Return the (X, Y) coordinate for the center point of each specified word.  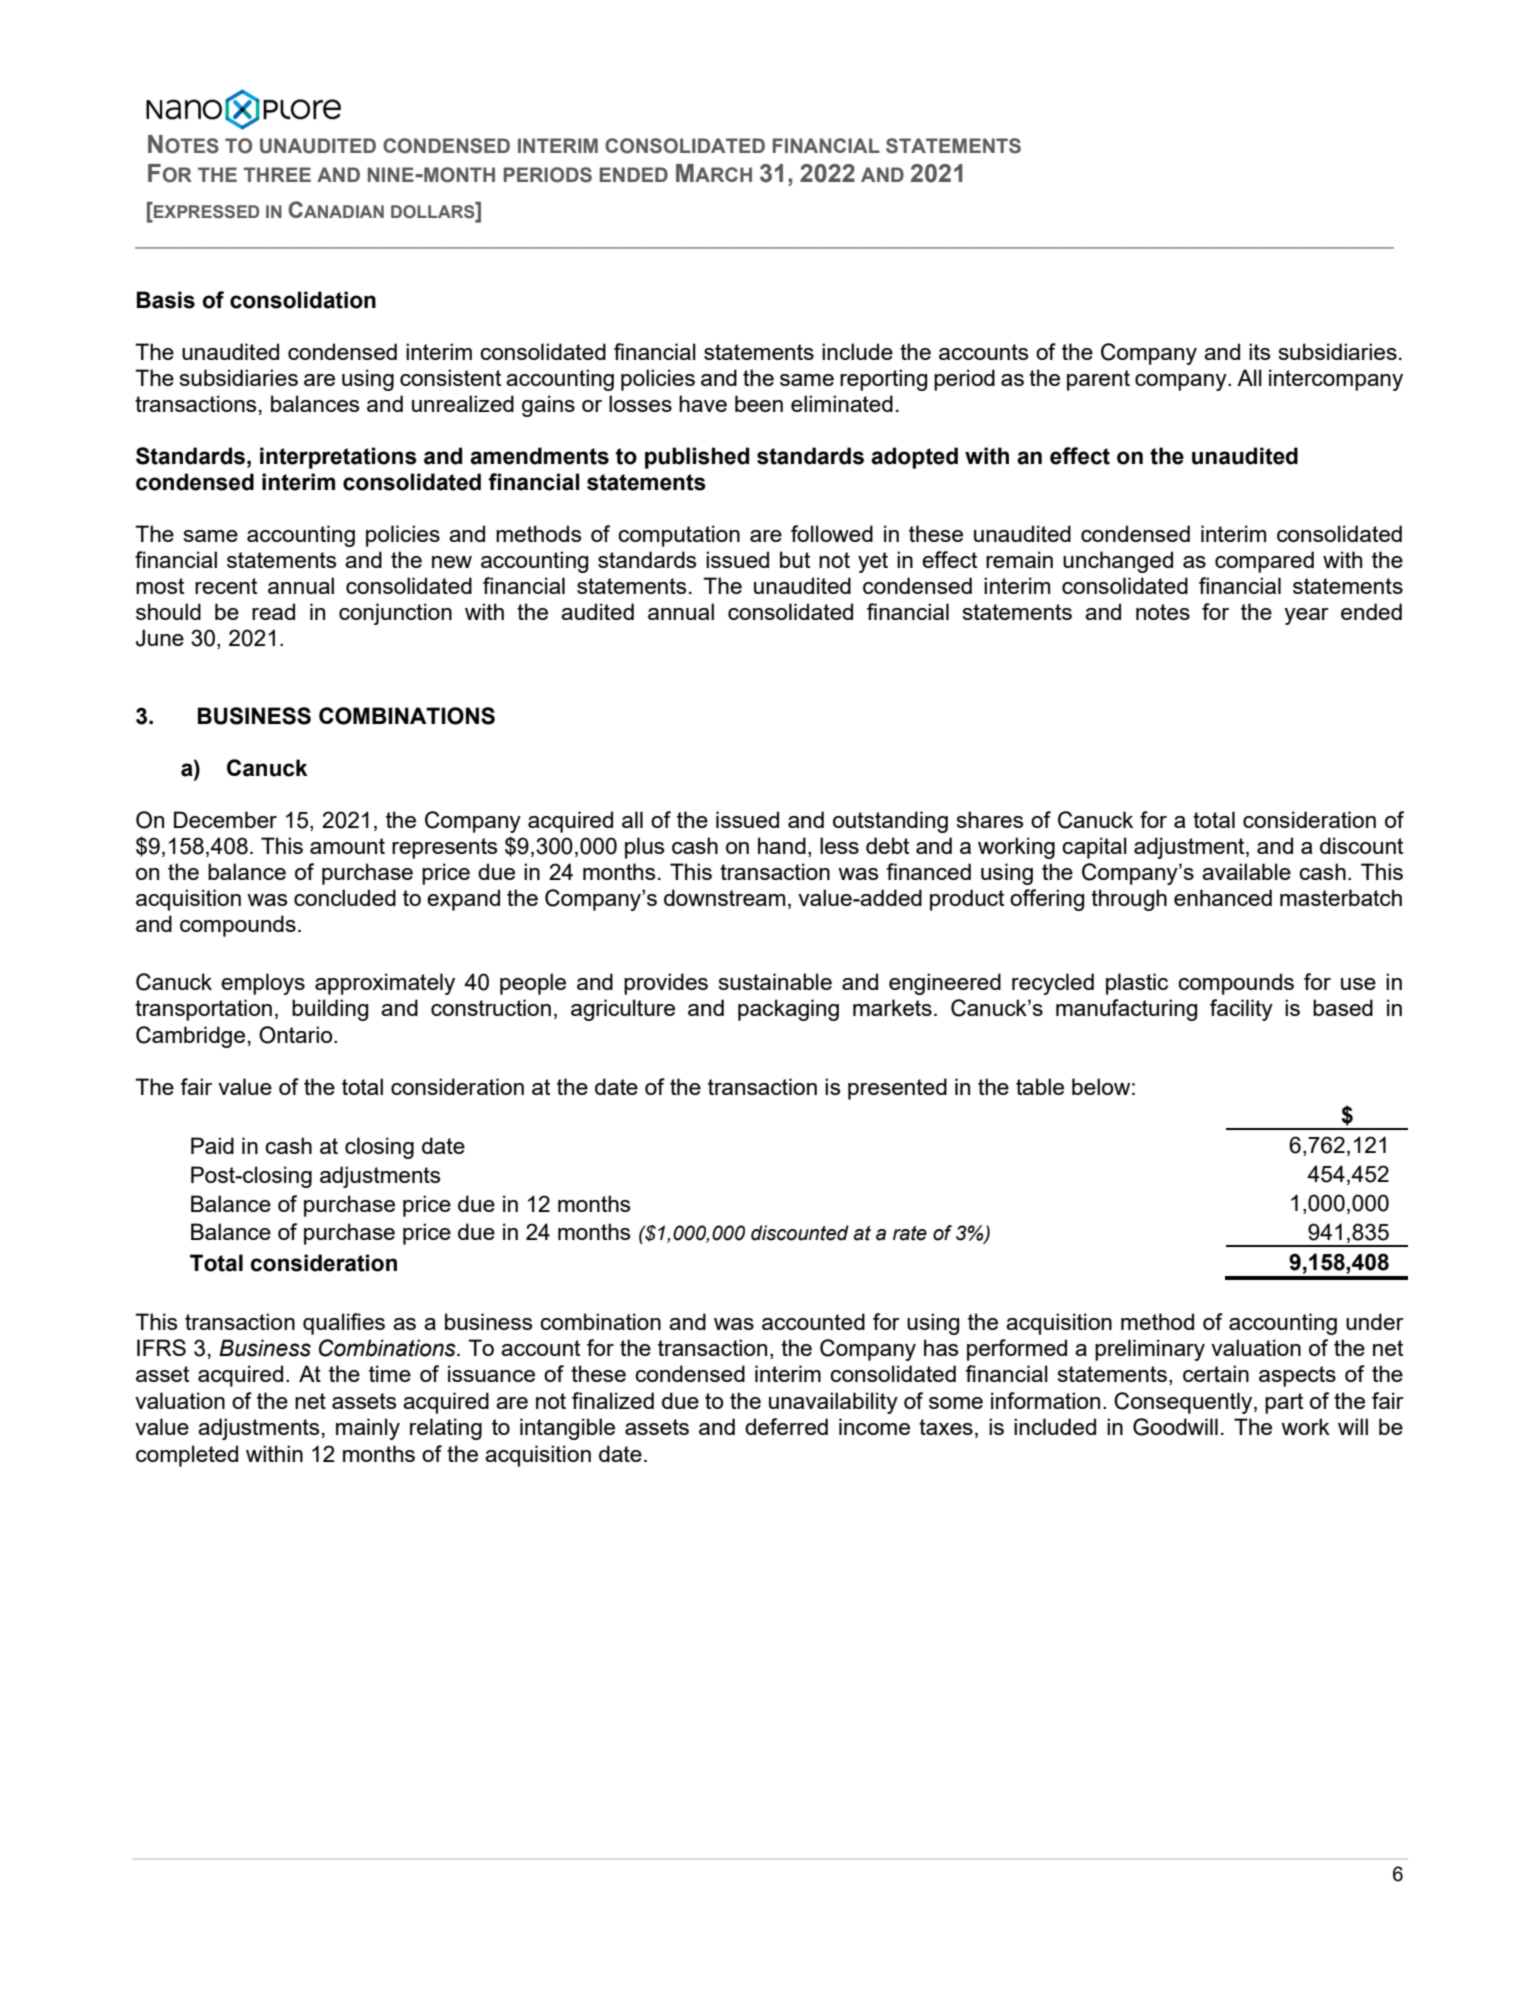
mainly (368, 1429)
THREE (277, 174)
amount (347, 846)
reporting (883, 380)
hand (782, 845)
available (1246, 871)
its (1259, 351)
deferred (786, 1426)
